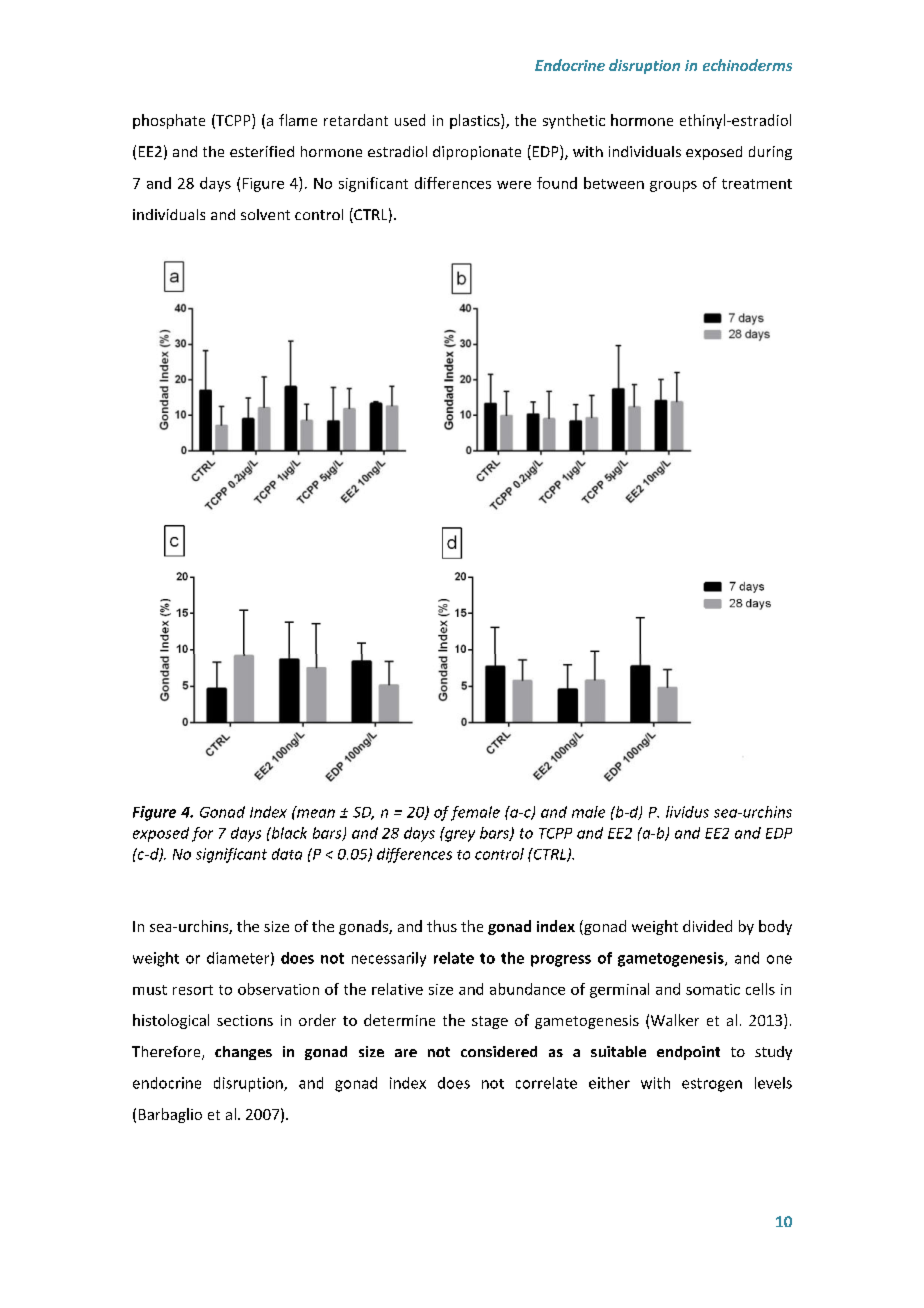  Describe the element at coordinates (476, 121) in the document. I see `plastics` at that location.
